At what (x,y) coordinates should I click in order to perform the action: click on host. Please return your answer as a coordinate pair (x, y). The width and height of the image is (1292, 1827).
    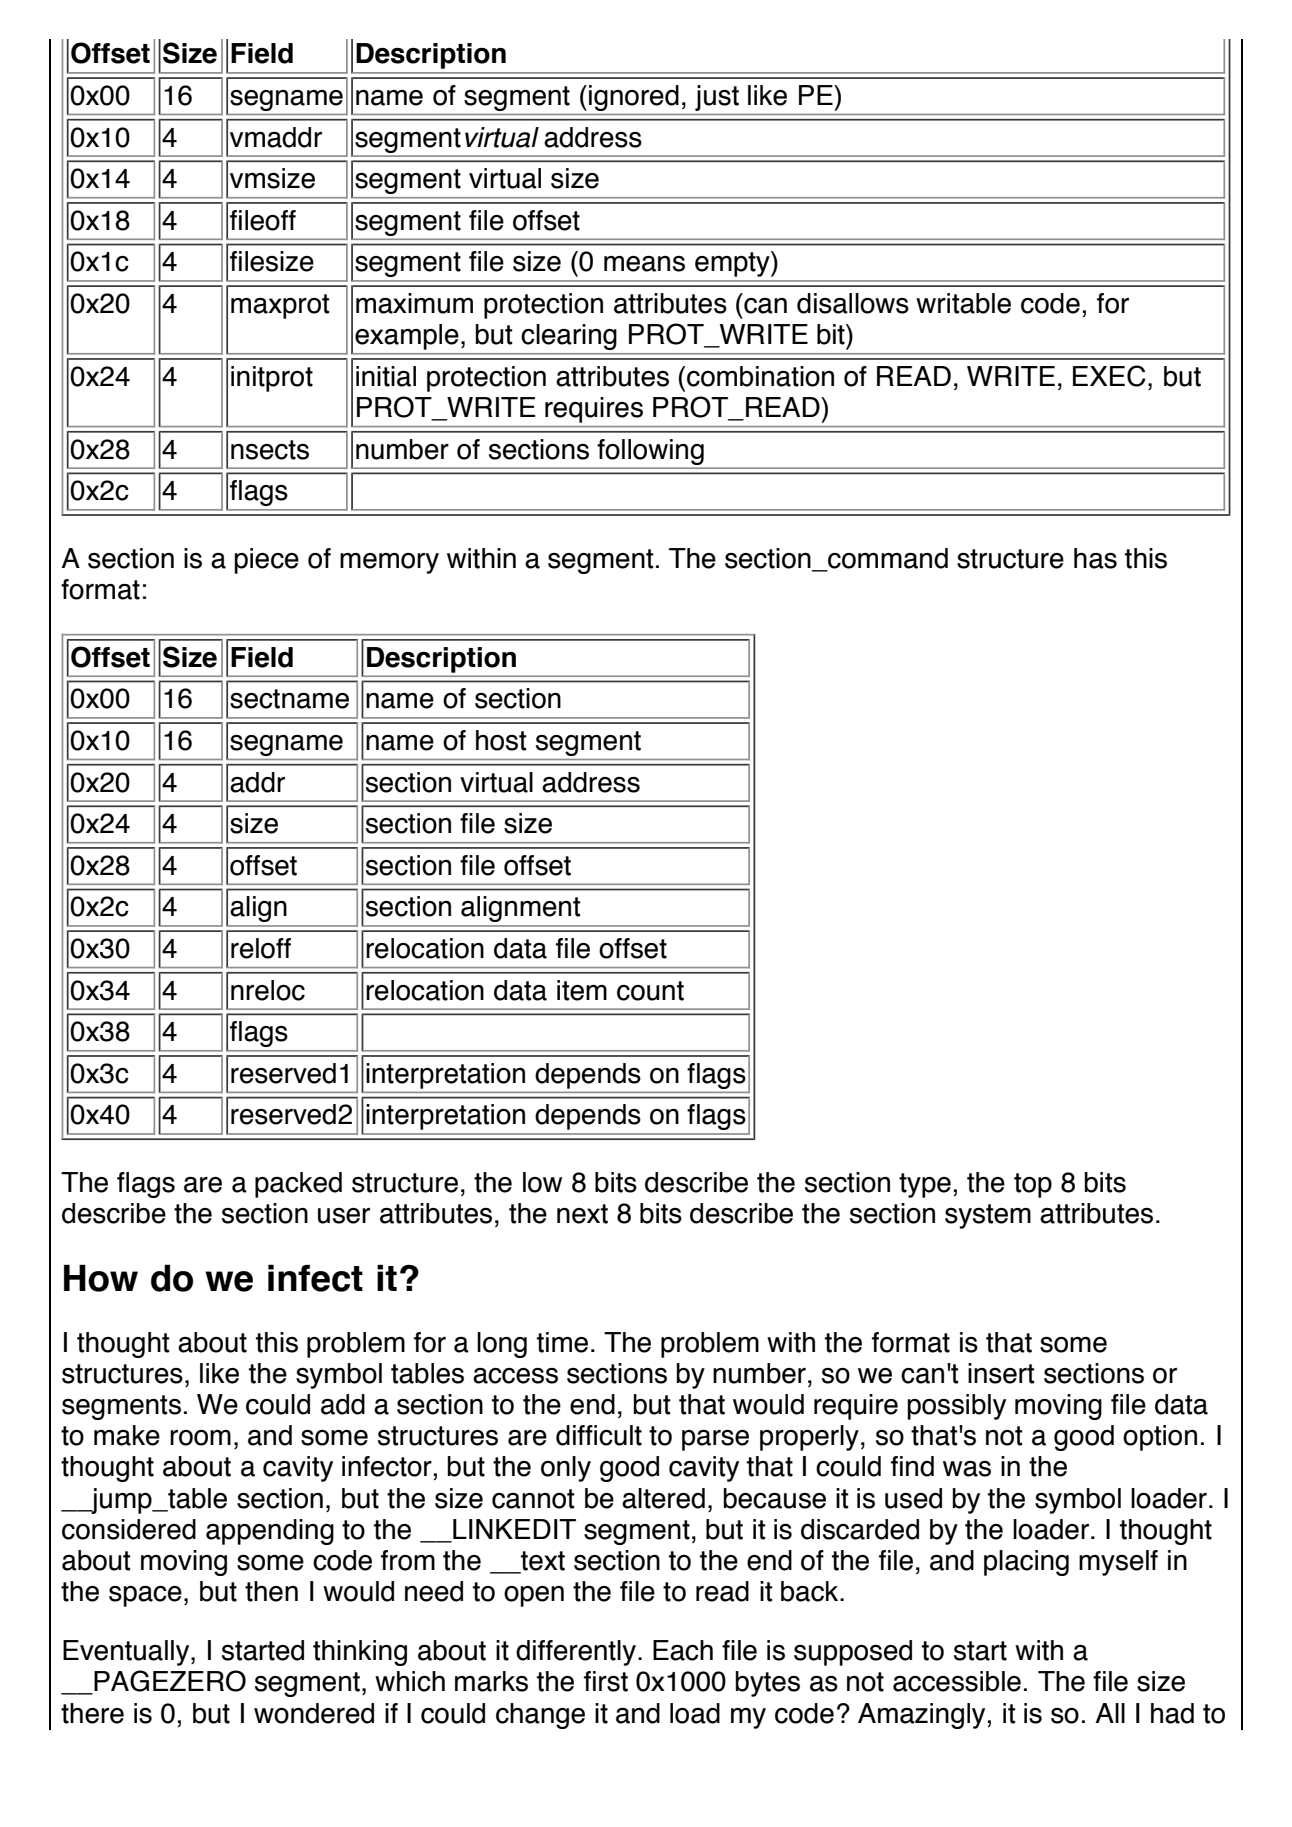
    Looking at the image, I should click on (501, 740).
